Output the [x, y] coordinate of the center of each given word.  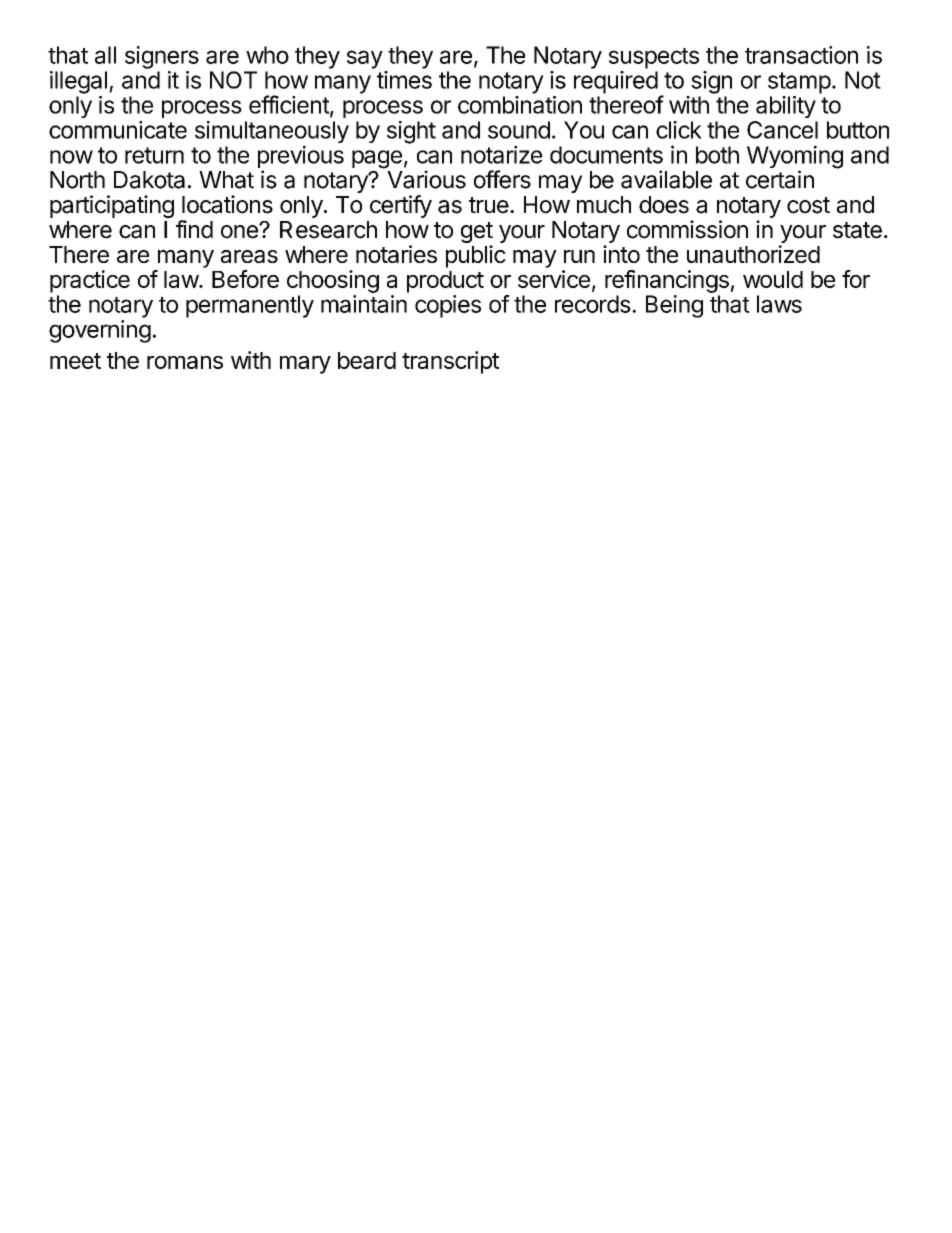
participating [112, 206]
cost [808, 205]
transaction [801, 55]
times [404, 80]
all [105, 55]
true [489, 205]
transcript [450, 362]
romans [185, 362]
